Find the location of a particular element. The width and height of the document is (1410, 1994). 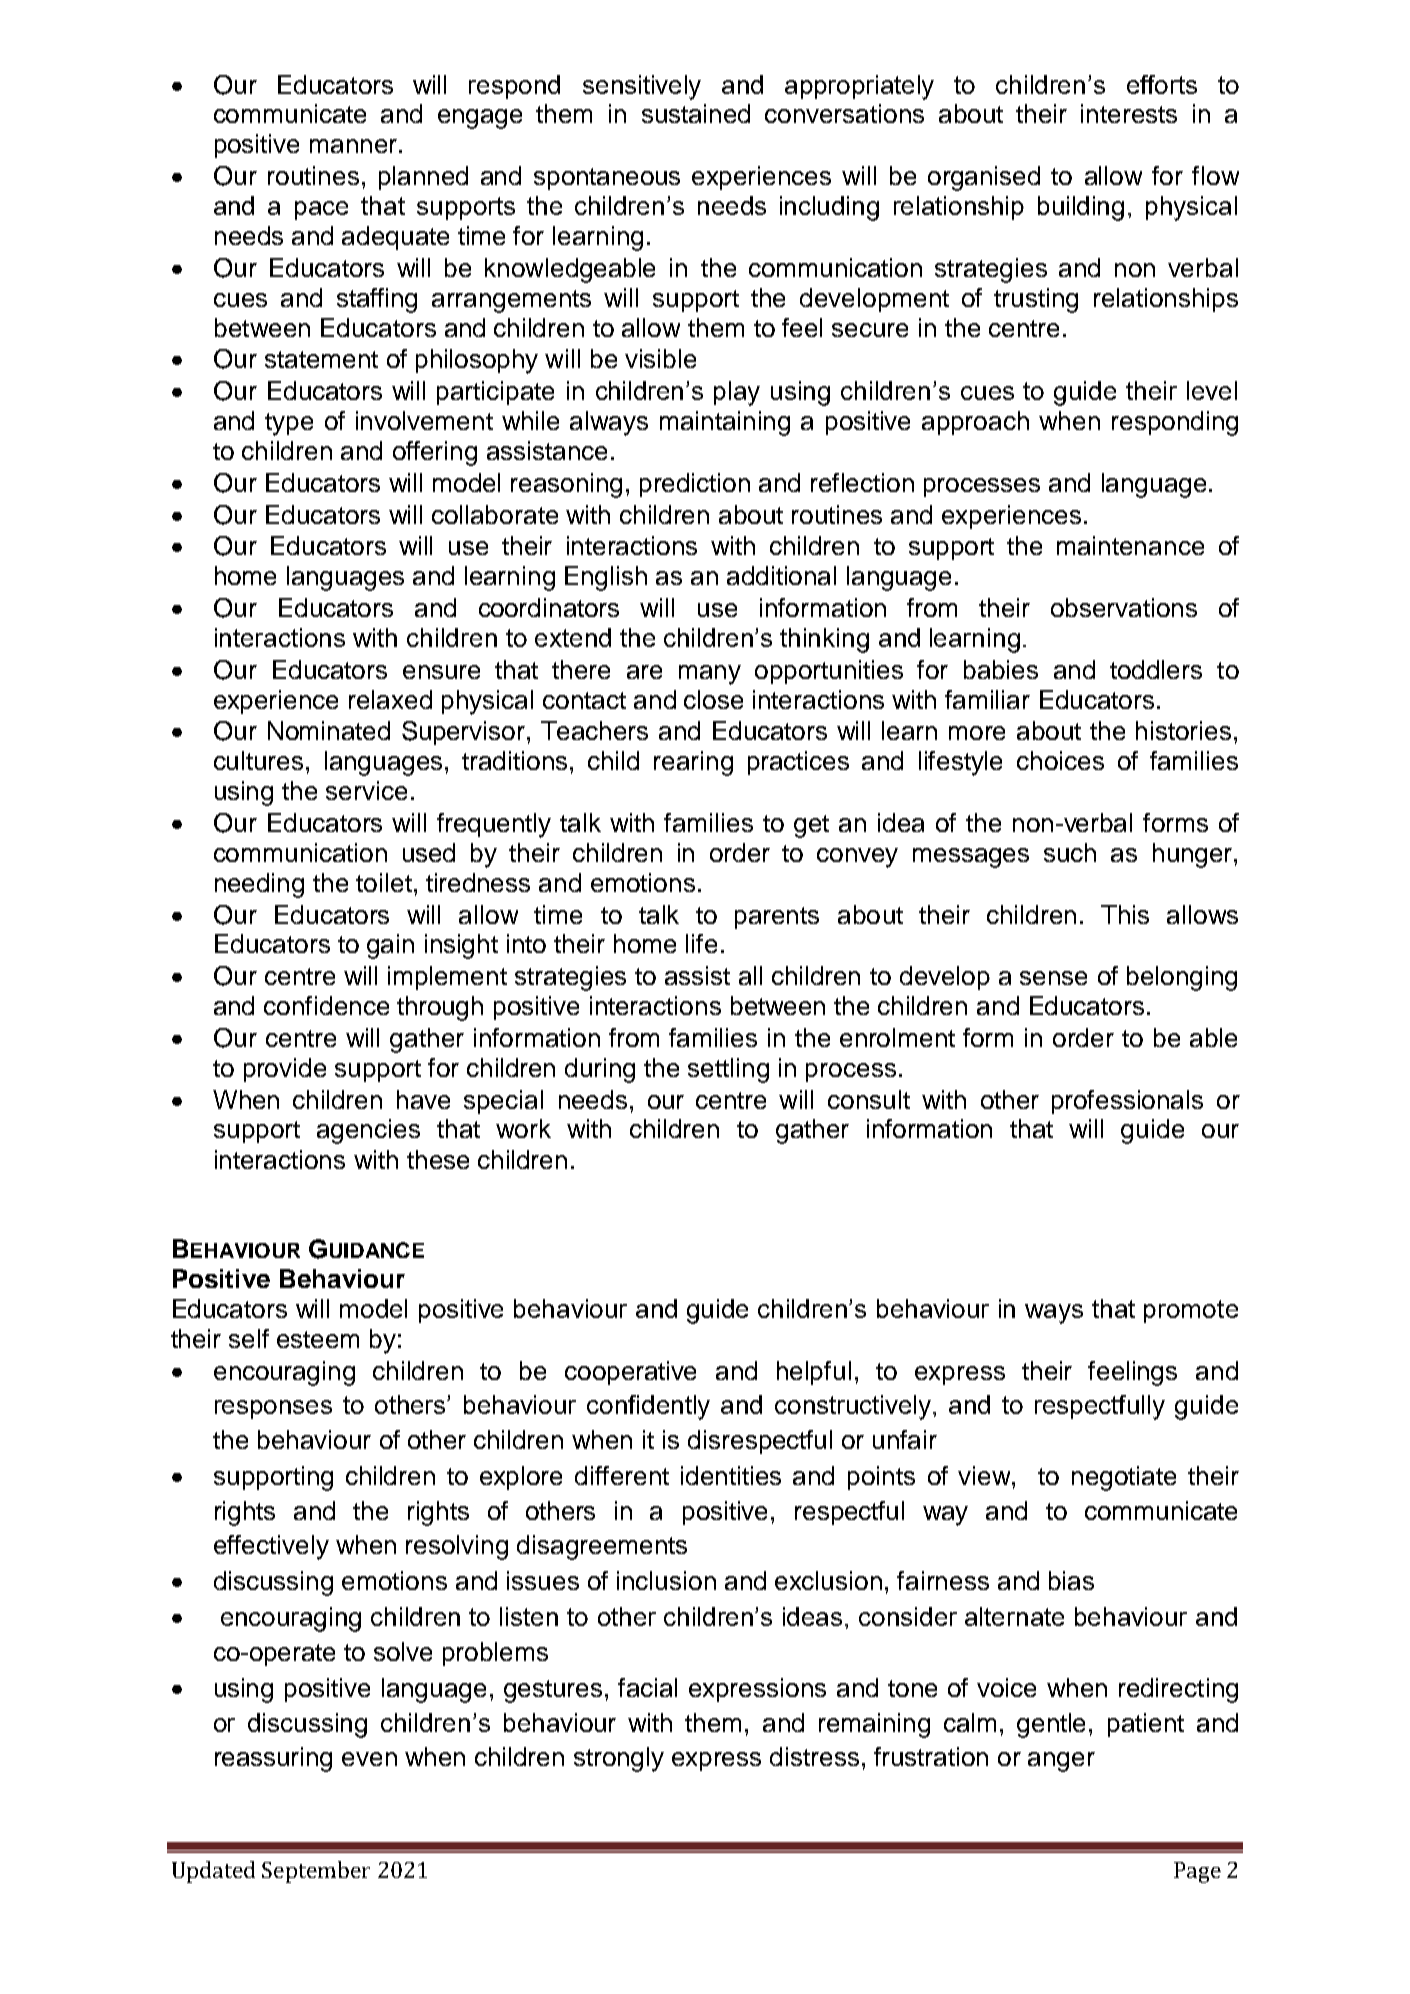

September is located at coordinates (316, 1872).
